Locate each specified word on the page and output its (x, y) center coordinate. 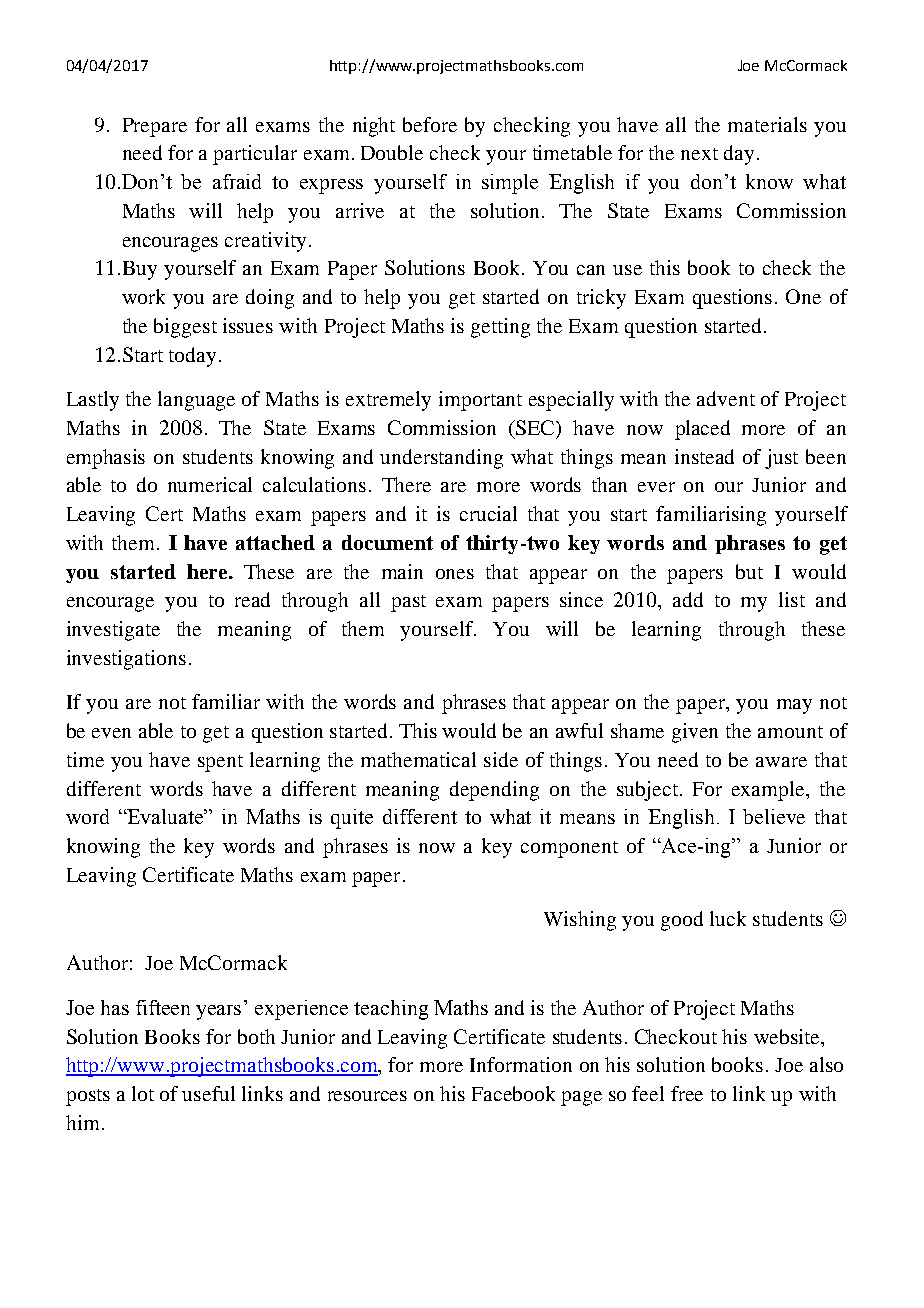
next (699, 154)
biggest (185, 328)
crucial (488, 513)
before (430, 124)
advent (726, 398)
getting (500, 328)
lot (143, 1093)
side (501, 759)
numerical (210, 484)
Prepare (155, 127)
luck (728, 918)
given (695, 733)
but (749, 571)
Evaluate (166, 816)
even (111, 733)
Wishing (580, 921)
